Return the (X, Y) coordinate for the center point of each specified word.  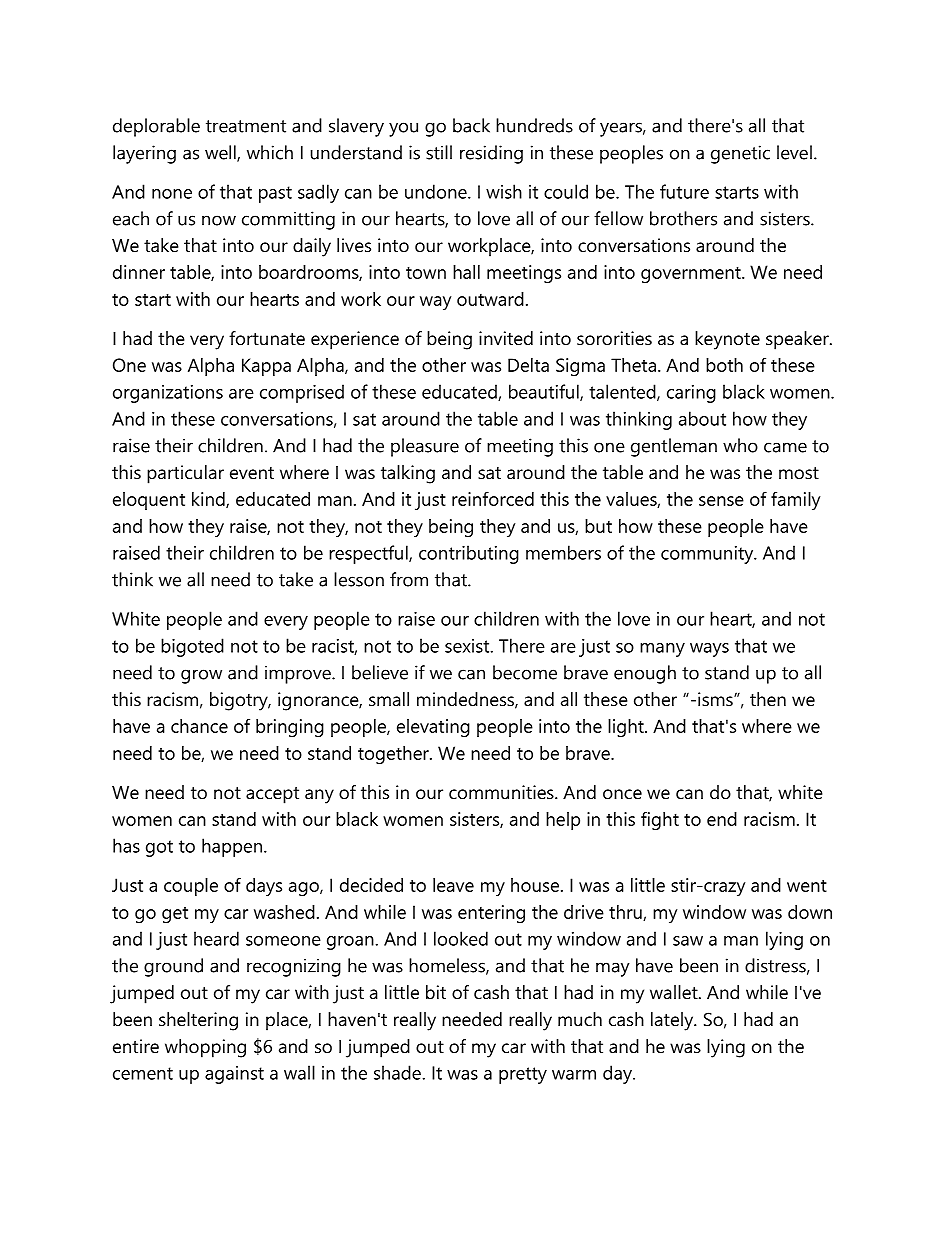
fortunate (267, 338)
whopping (205, 1048)
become (525, 672)
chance (199, 726)
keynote (727, 340)
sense (721, 501)
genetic (740, 154)
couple (191, 887)
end (722, 819)
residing (491, 154)
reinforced (493, 498)
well (221, 153)
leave (453, 885)
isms (716, 699)
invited (506, 338)
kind (209, 500)
